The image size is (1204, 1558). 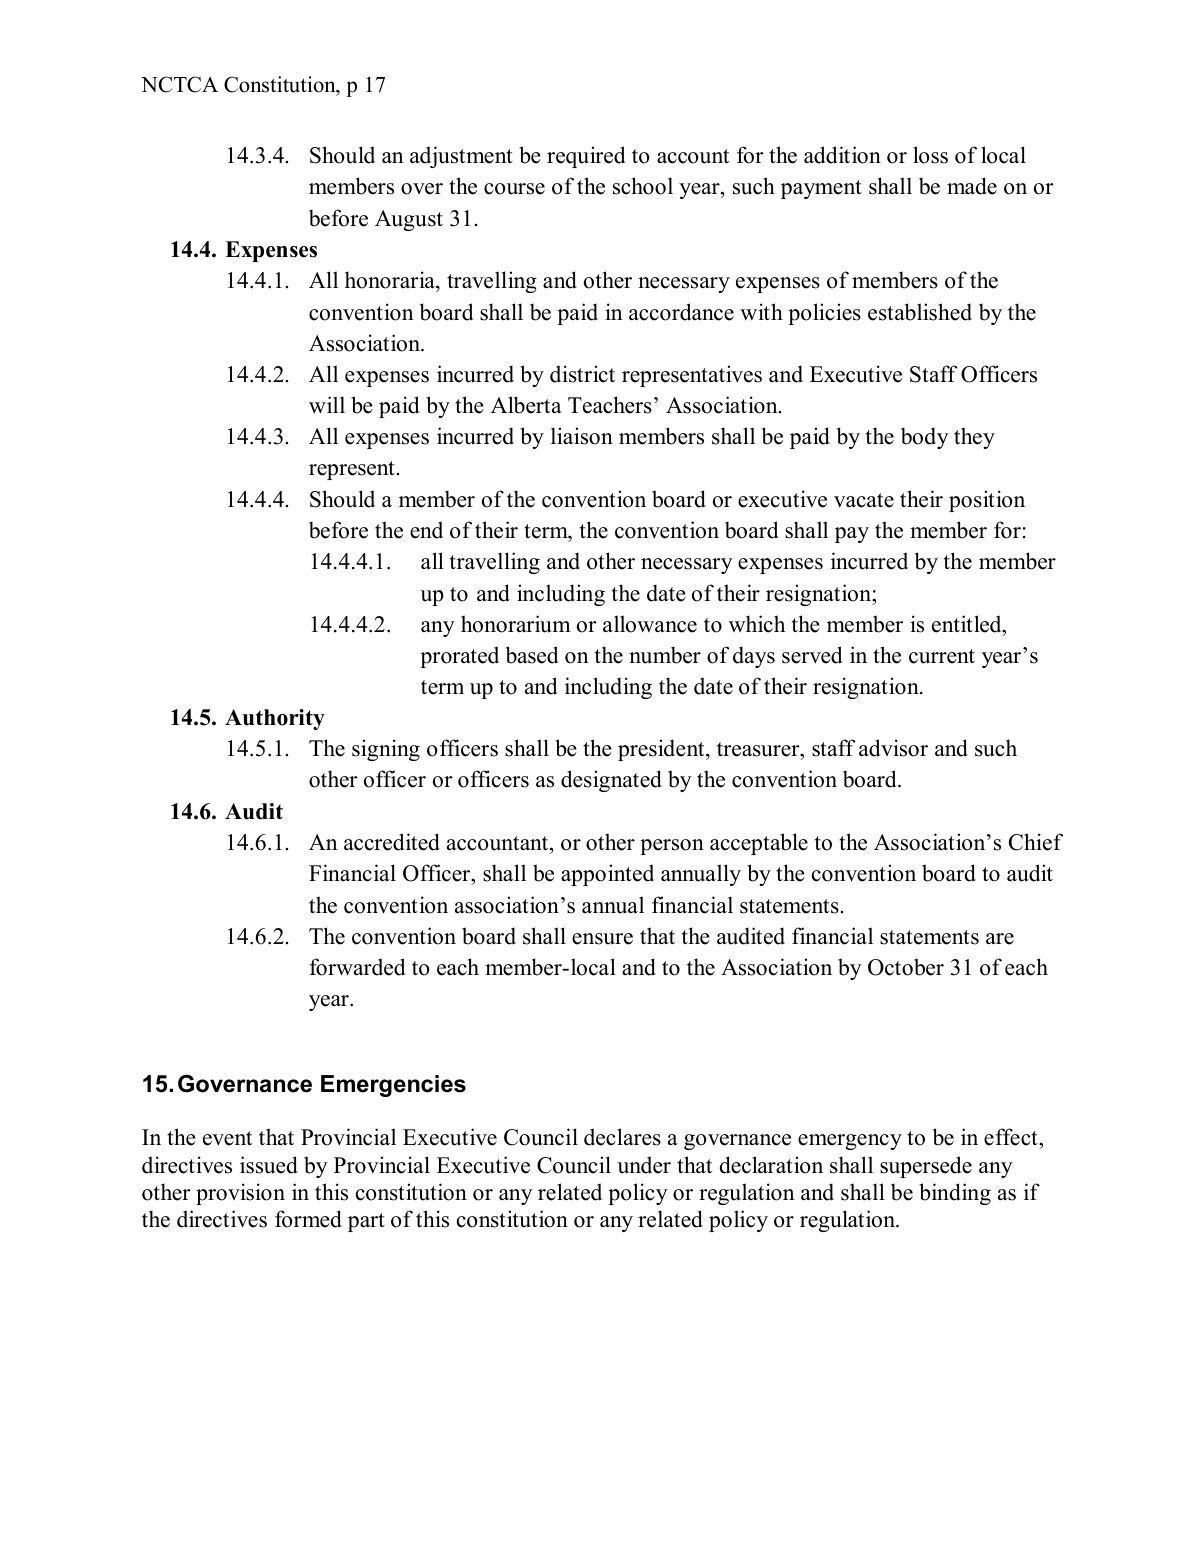 I want to click on August, so click(x=409, y=220).
